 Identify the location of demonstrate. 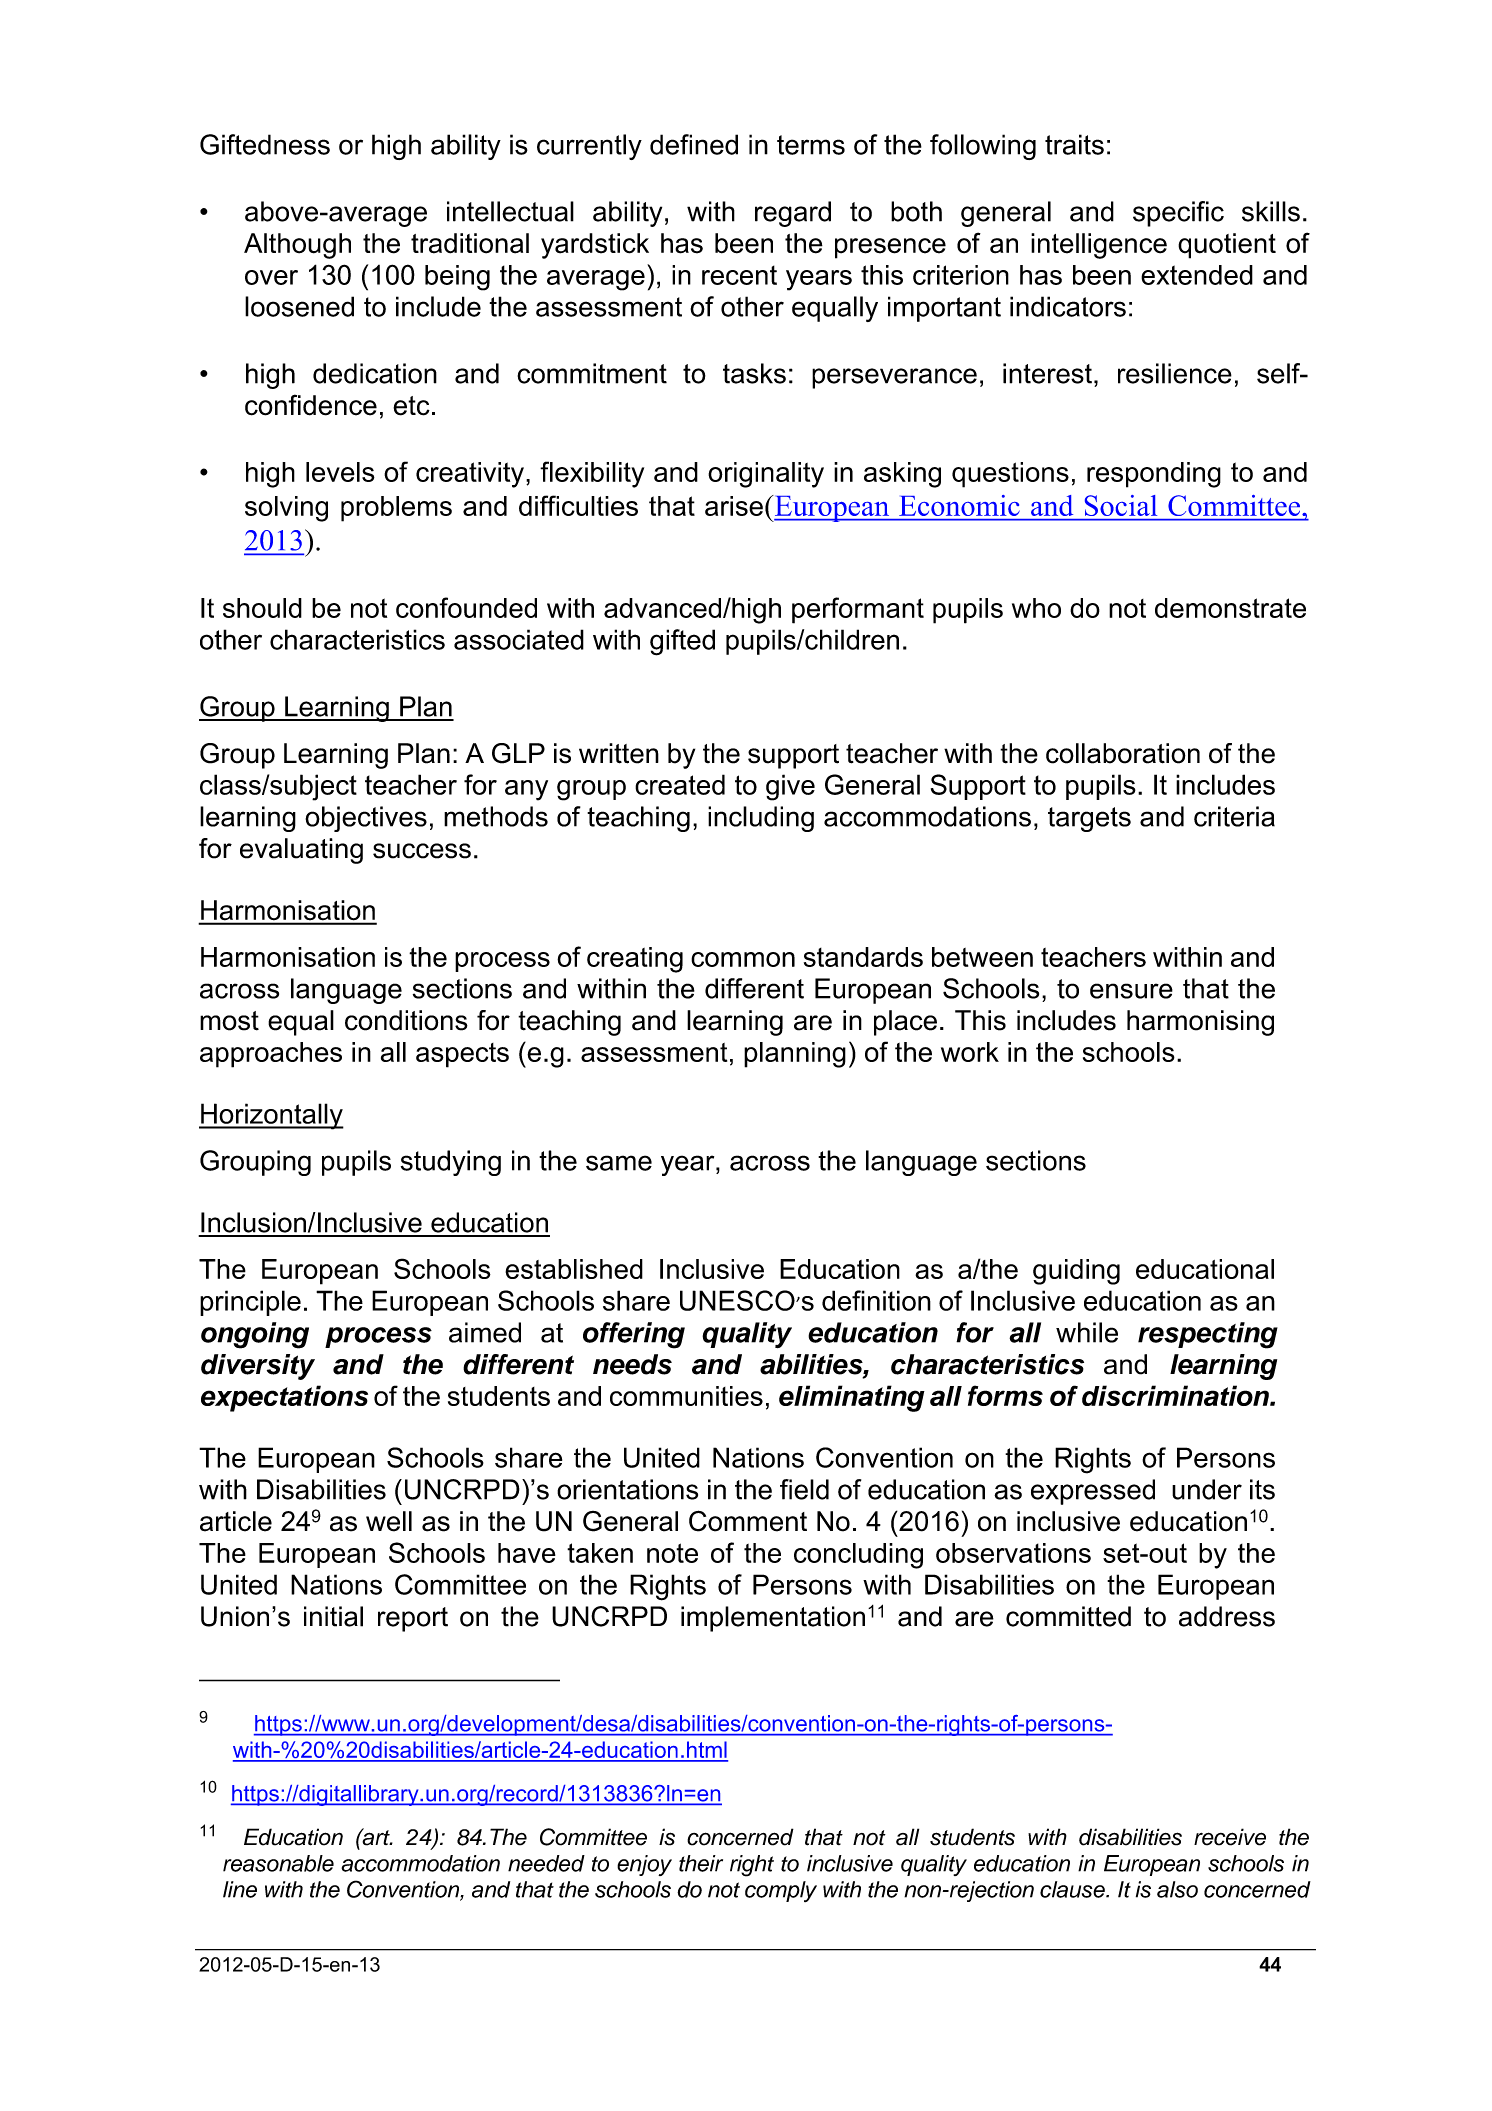
(1230, 608).
